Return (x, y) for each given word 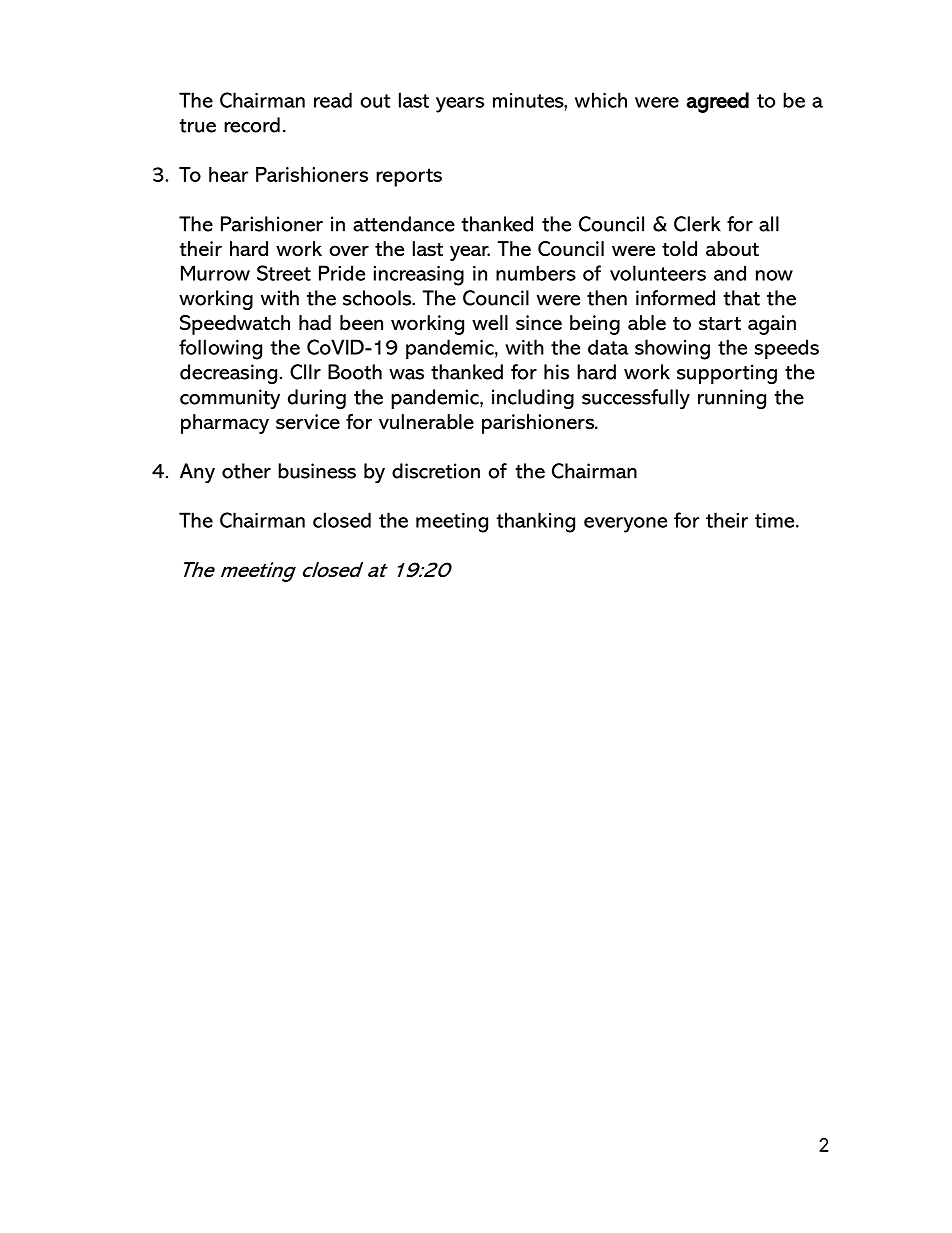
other (246, 471)
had (315, 323)
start (720, 324)
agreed (717, 102)
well (490, 323)
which (601, 100)
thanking (535, 522)
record (252, 125)
